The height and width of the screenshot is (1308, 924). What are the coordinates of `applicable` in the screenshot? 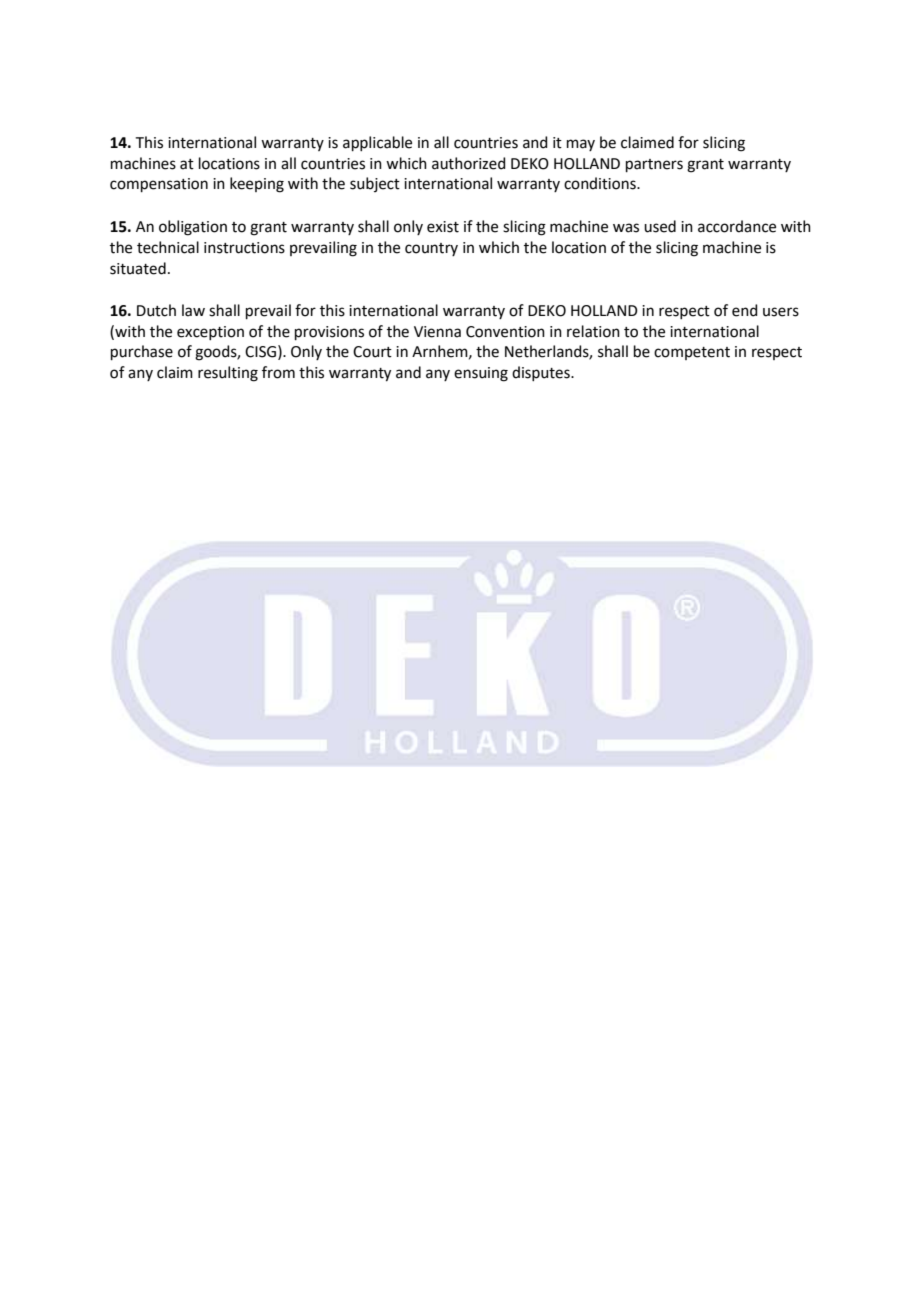 It's located at (377, 143).
